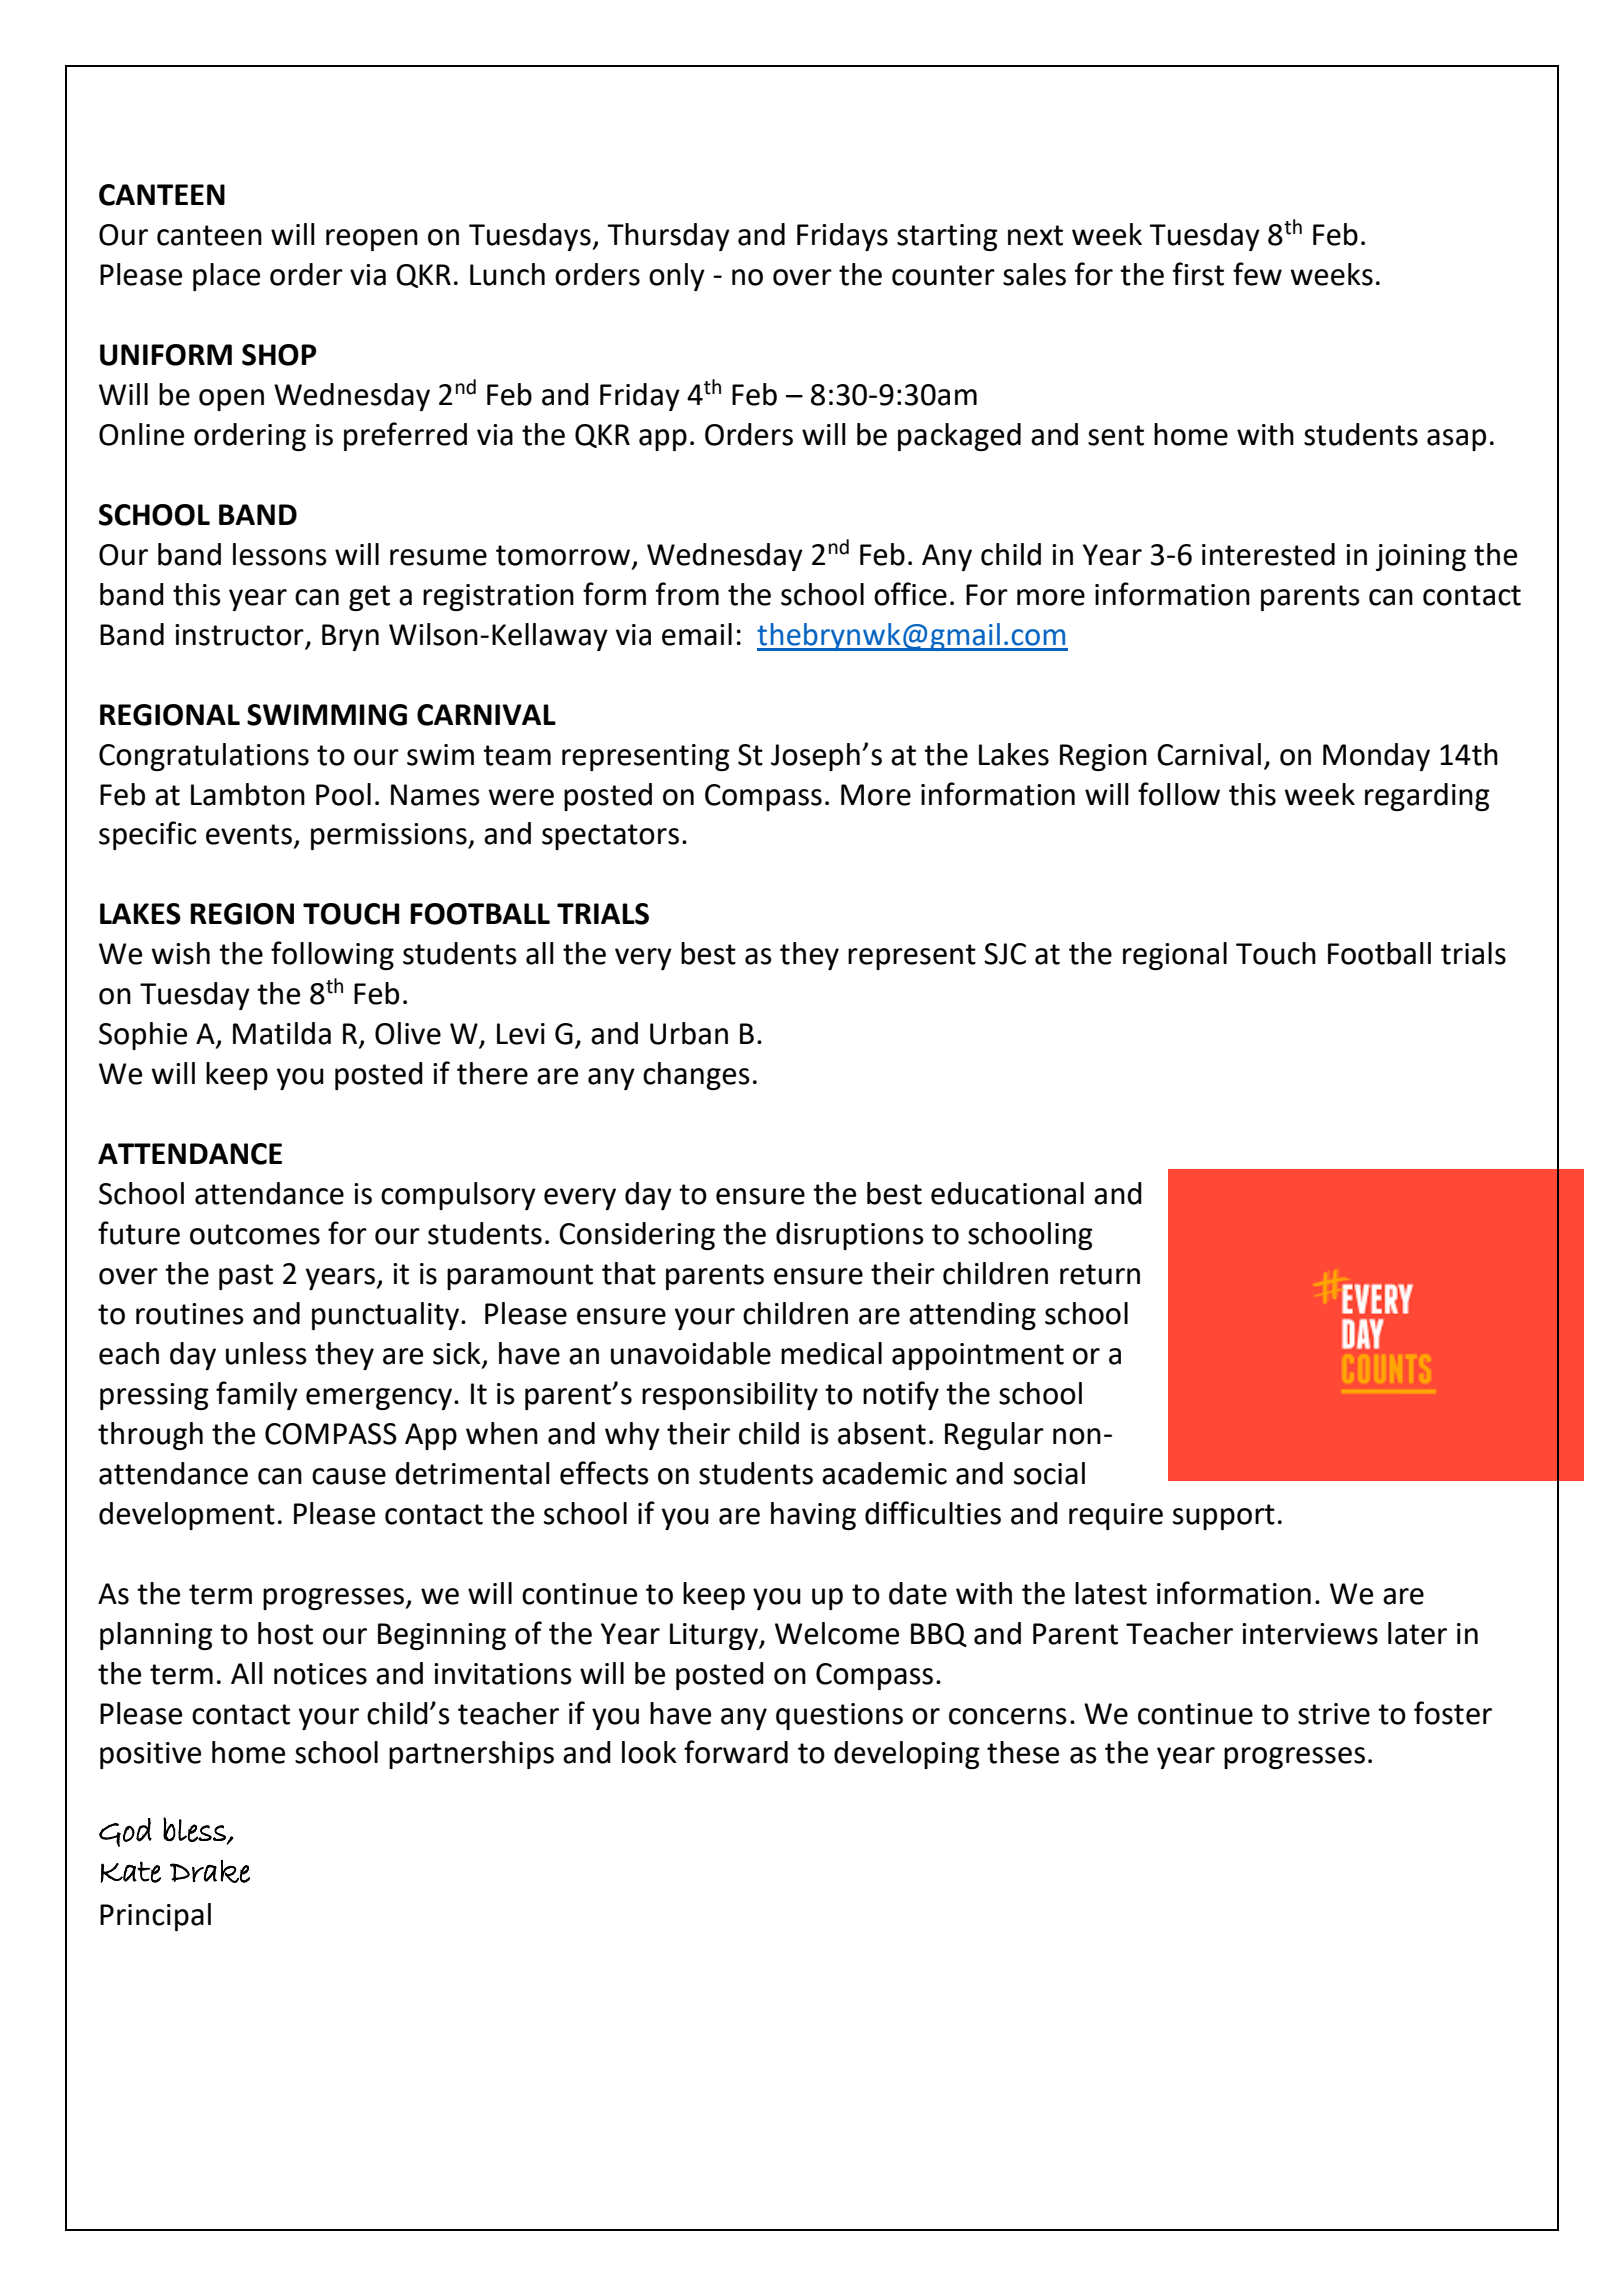 The image size is (1624, 2296). I want to click on few, so click(1257, 274).
